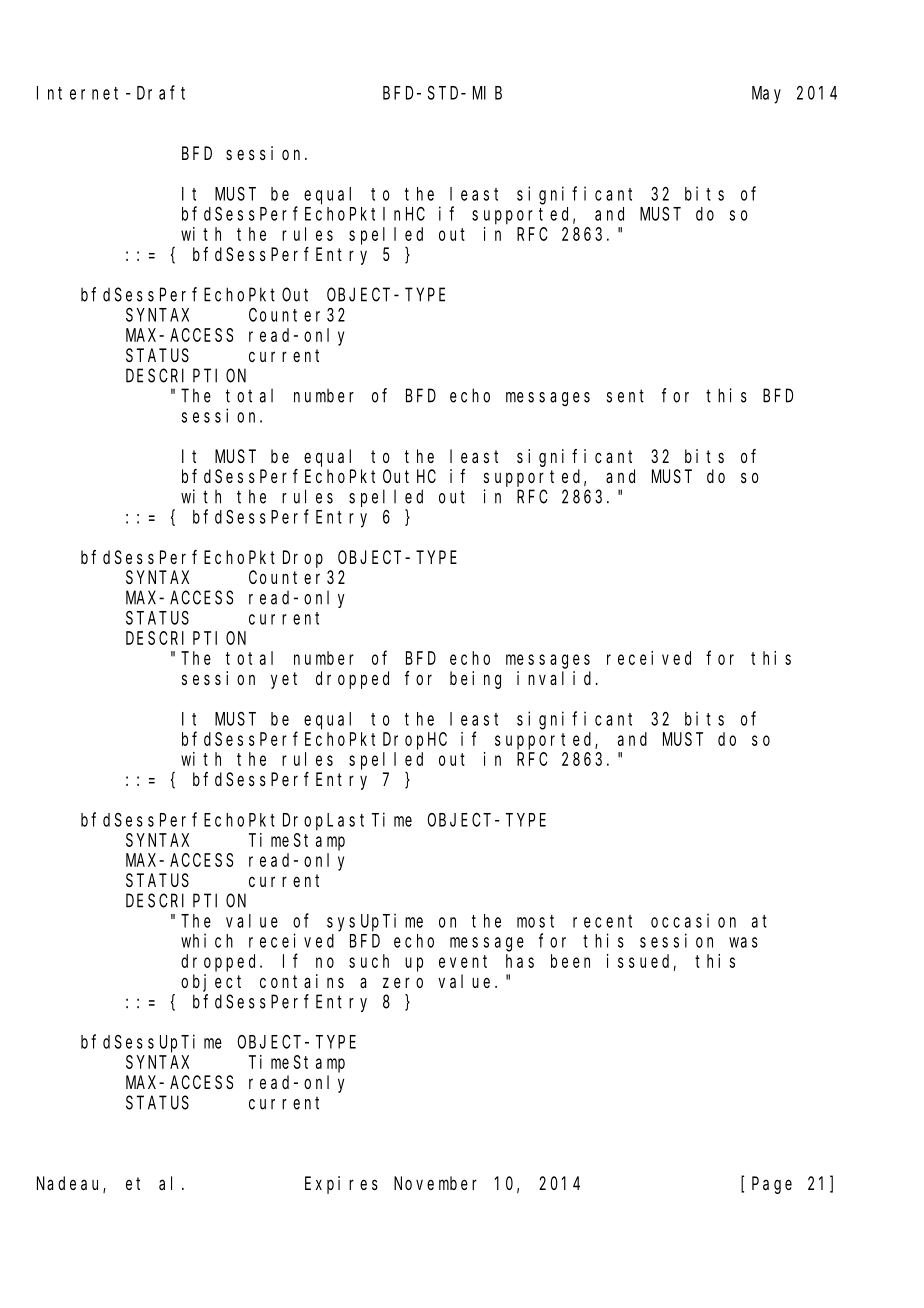 The height and width of the screenshot is (1308, 924). I want to click on May, so click(766, 95).
